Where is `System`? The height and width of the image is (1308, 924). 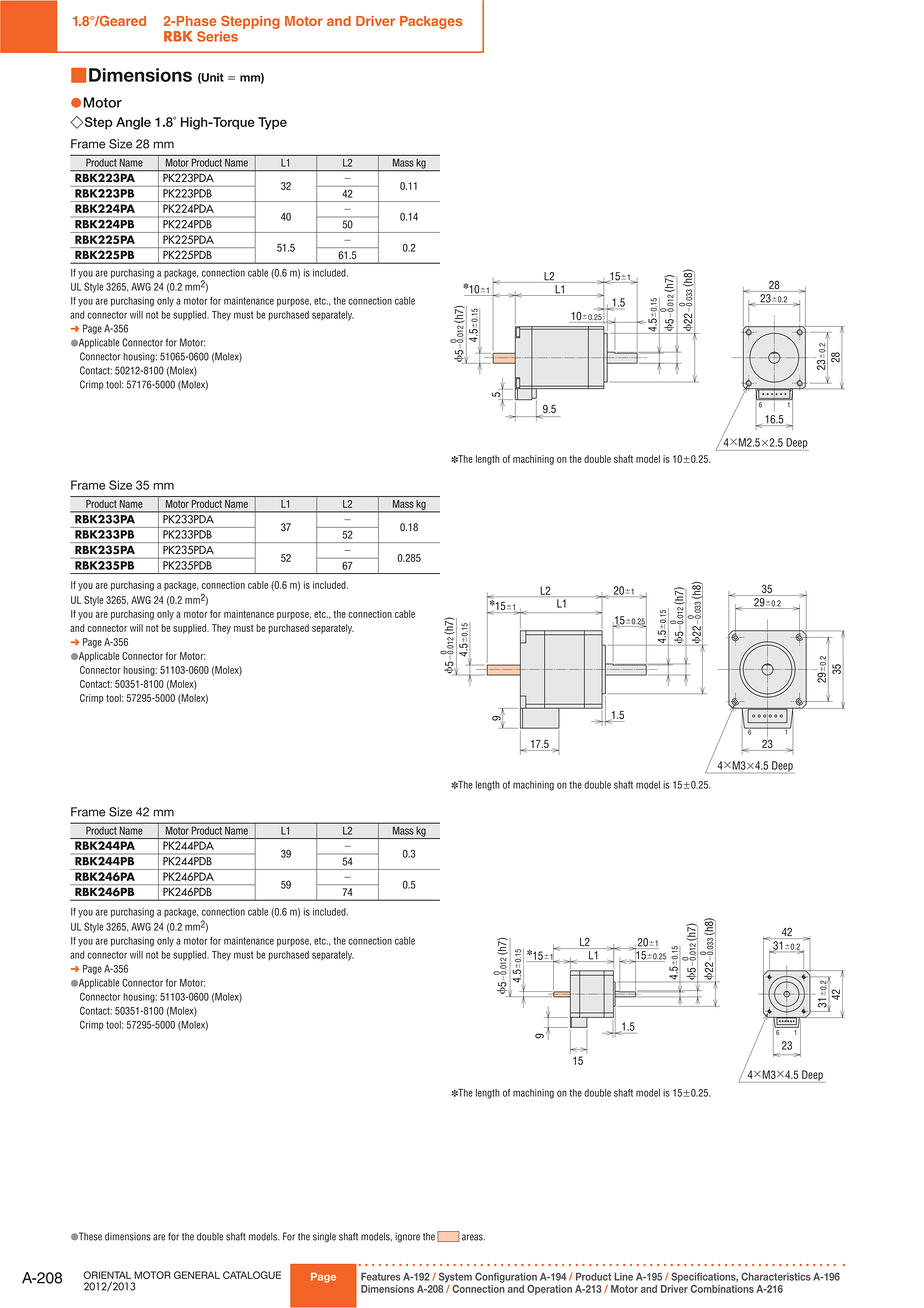 System is located at coordinates (455, 1277).
